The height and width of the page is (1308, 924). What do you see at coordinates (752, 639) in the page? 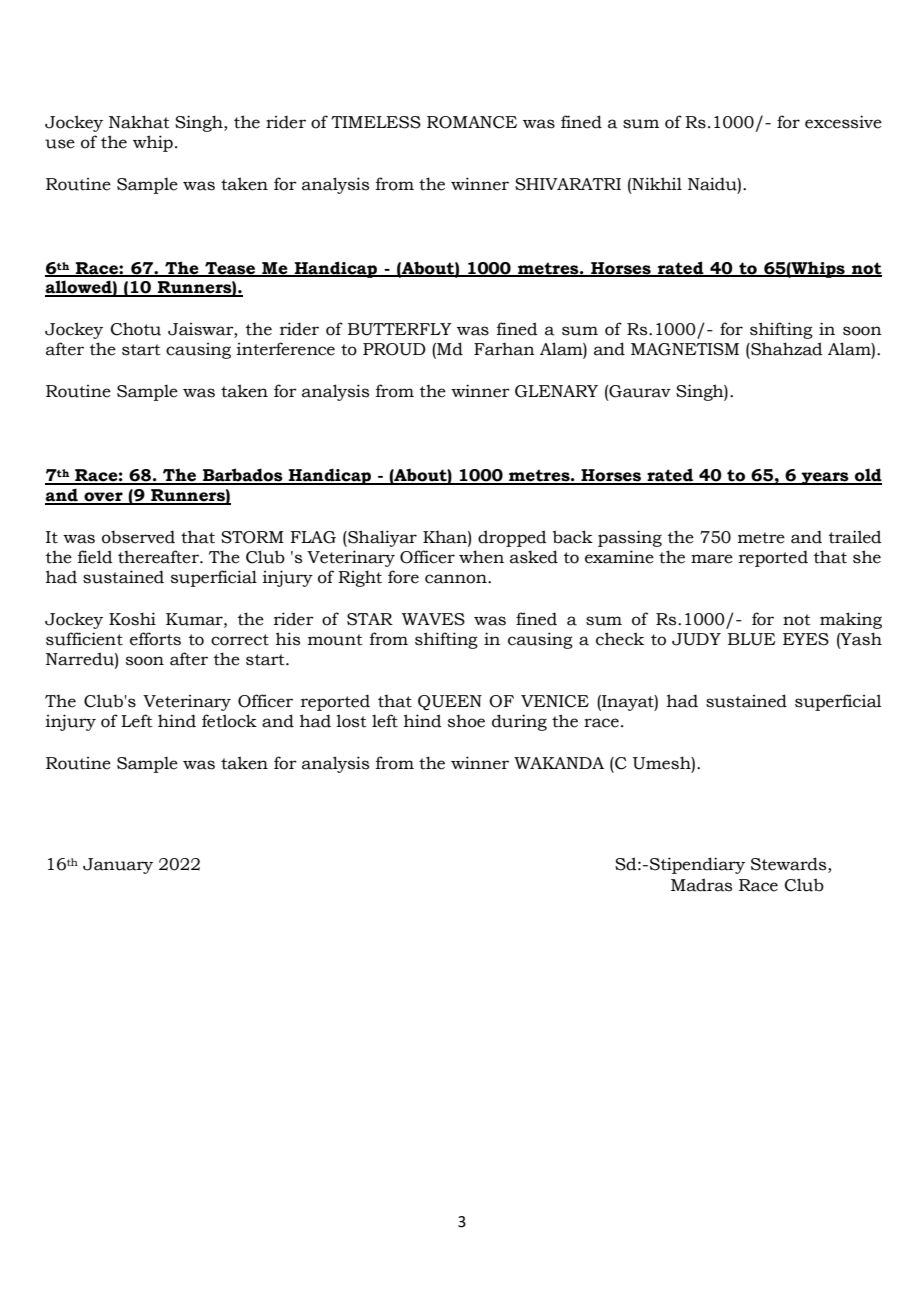
I see `BLUE` at bounding box center [752, 639].
